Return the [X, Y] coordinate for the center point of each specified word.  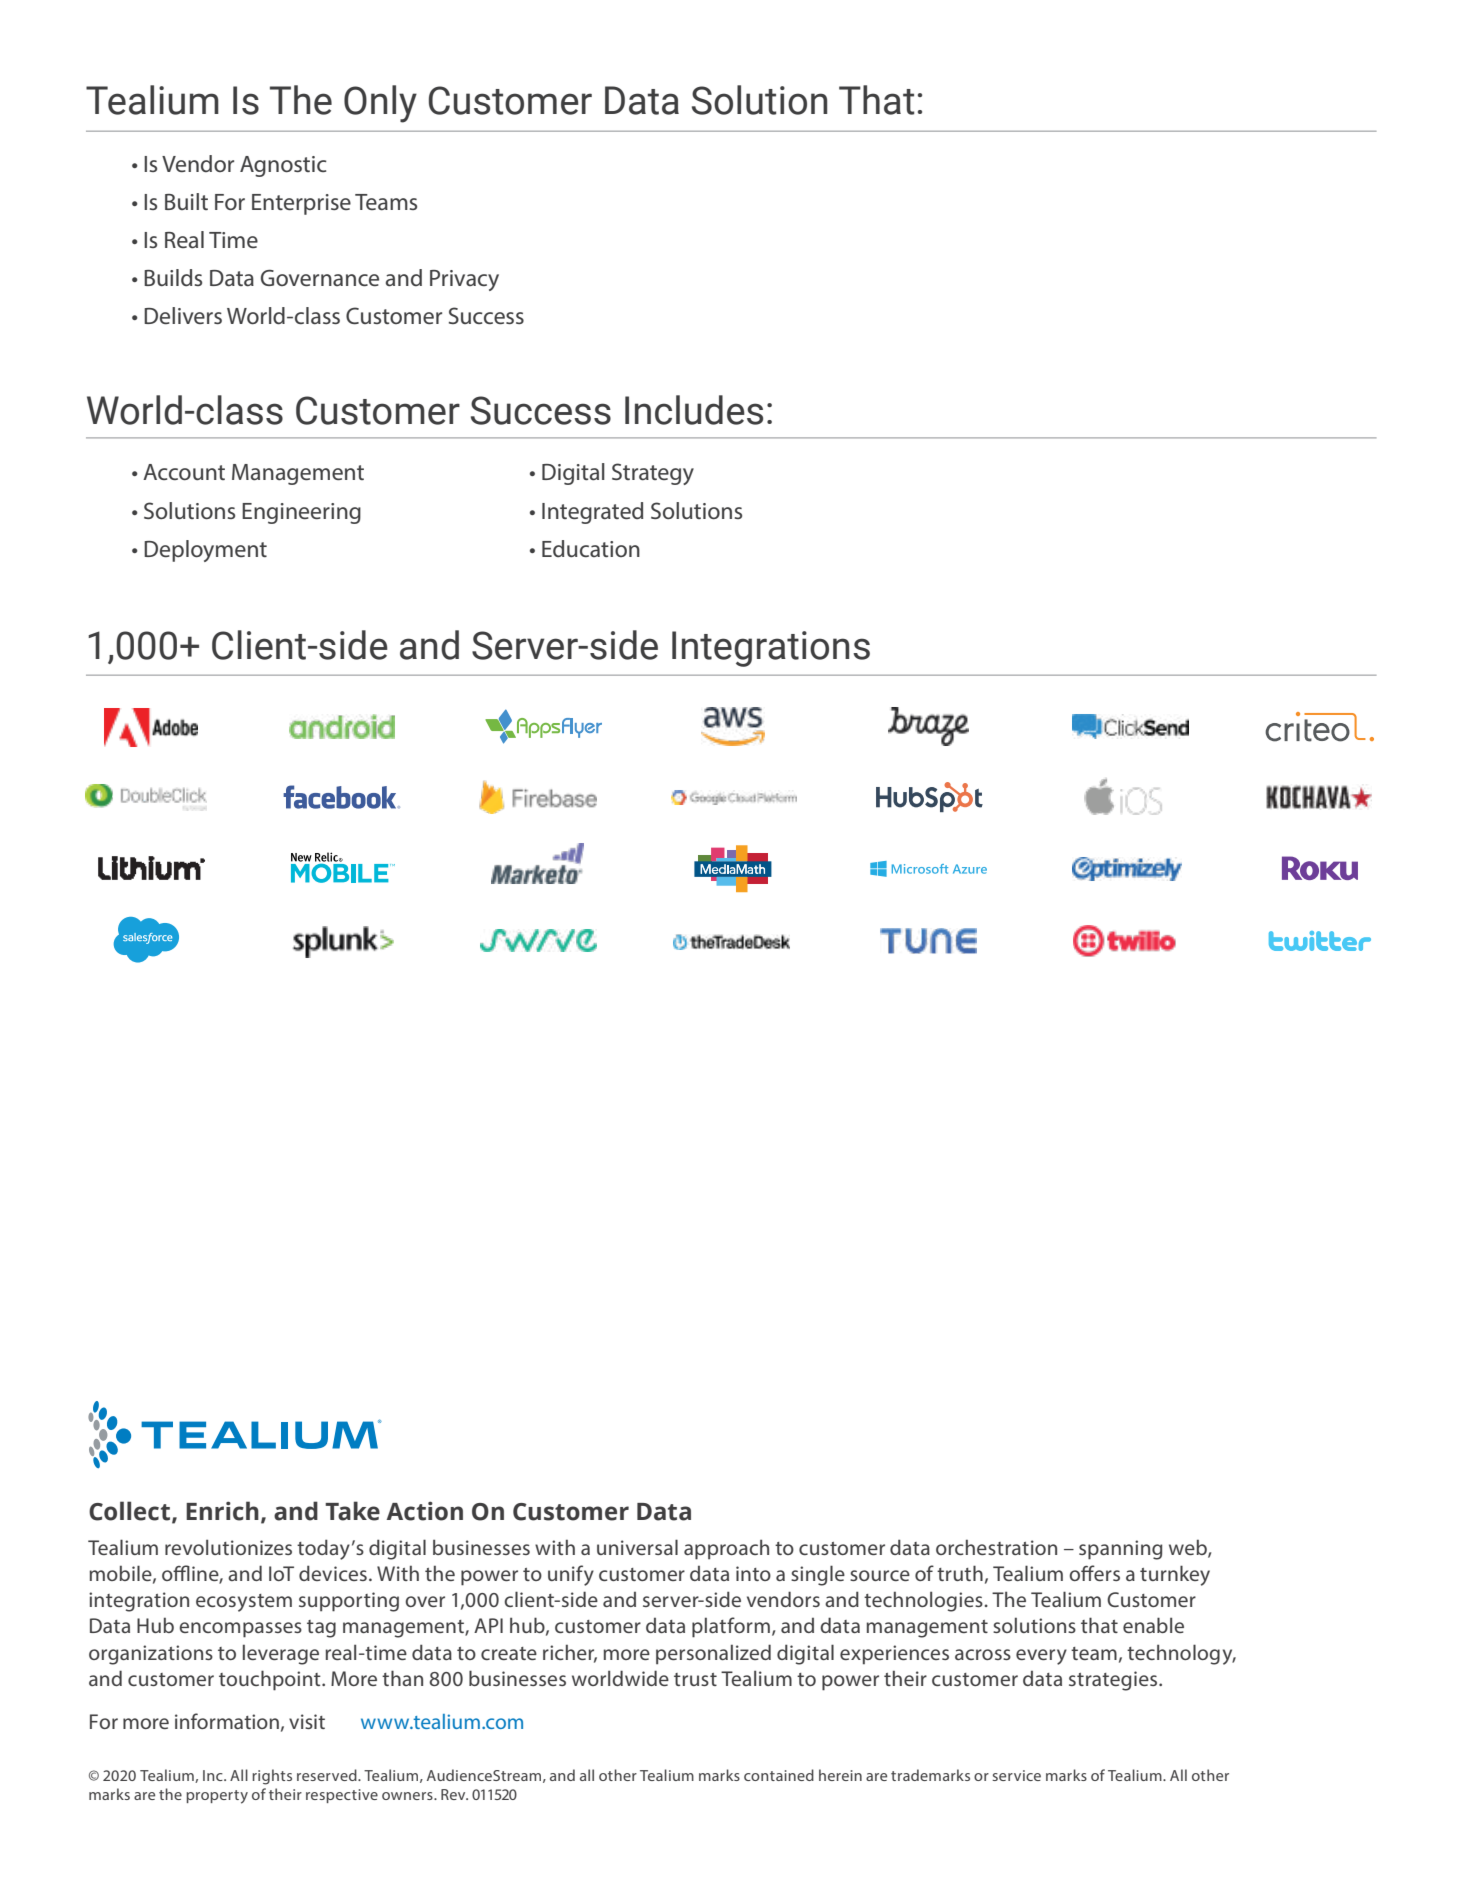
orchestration [996, 1547]
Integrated [592, 513]
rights [272, 1777]
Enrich [222, 1511]
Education [591, 548]
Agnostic [283, 166]
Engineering [301, 513]
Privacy [464, 280]
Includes [694, 410]
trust [695, 1679]
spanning [1120, 1550]
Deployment [205, 551]
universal [637, 1547]
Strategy [653, 474]
